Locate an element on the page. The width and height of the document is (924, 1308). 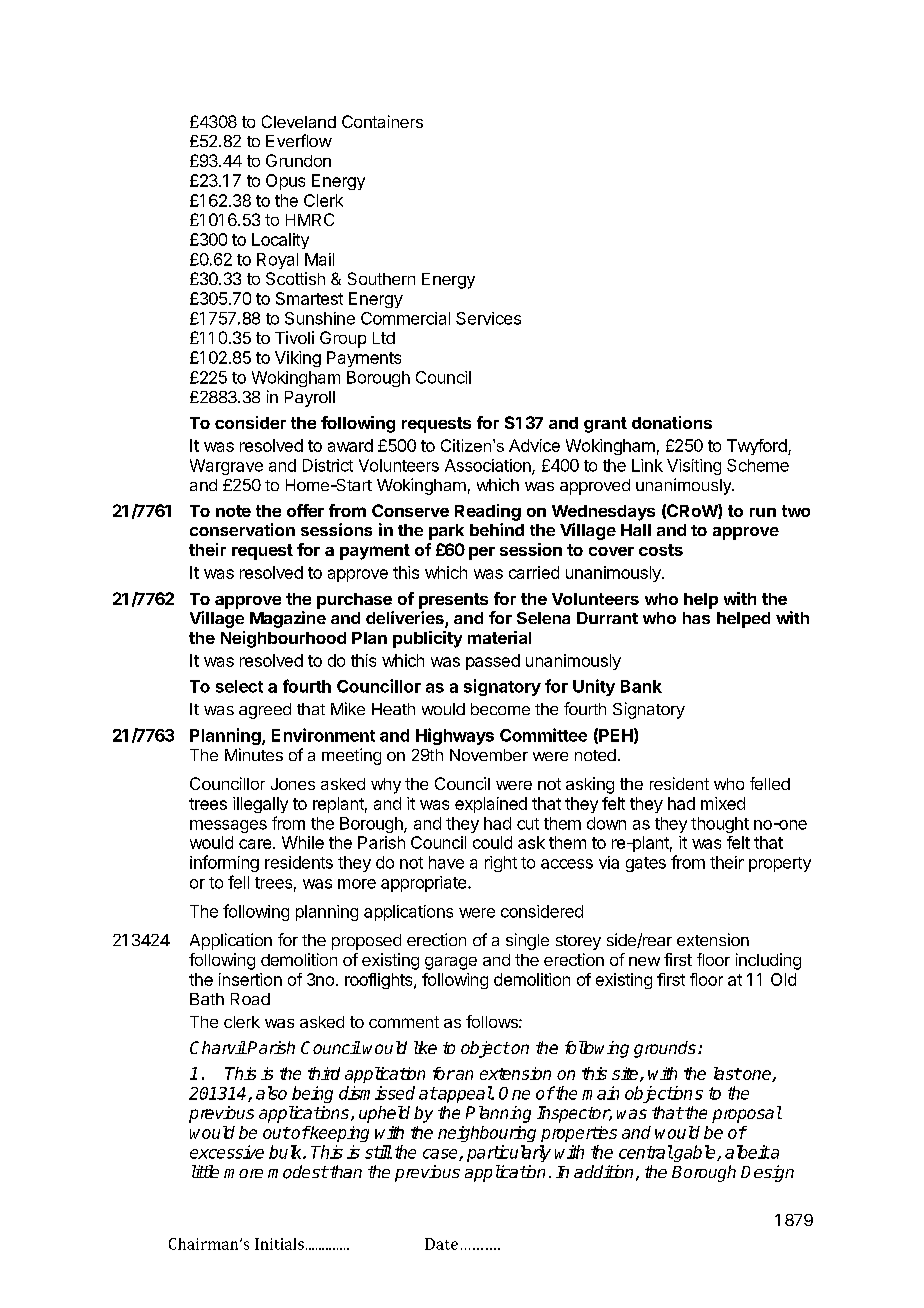
Opus is located at coordinates (285, 182).
